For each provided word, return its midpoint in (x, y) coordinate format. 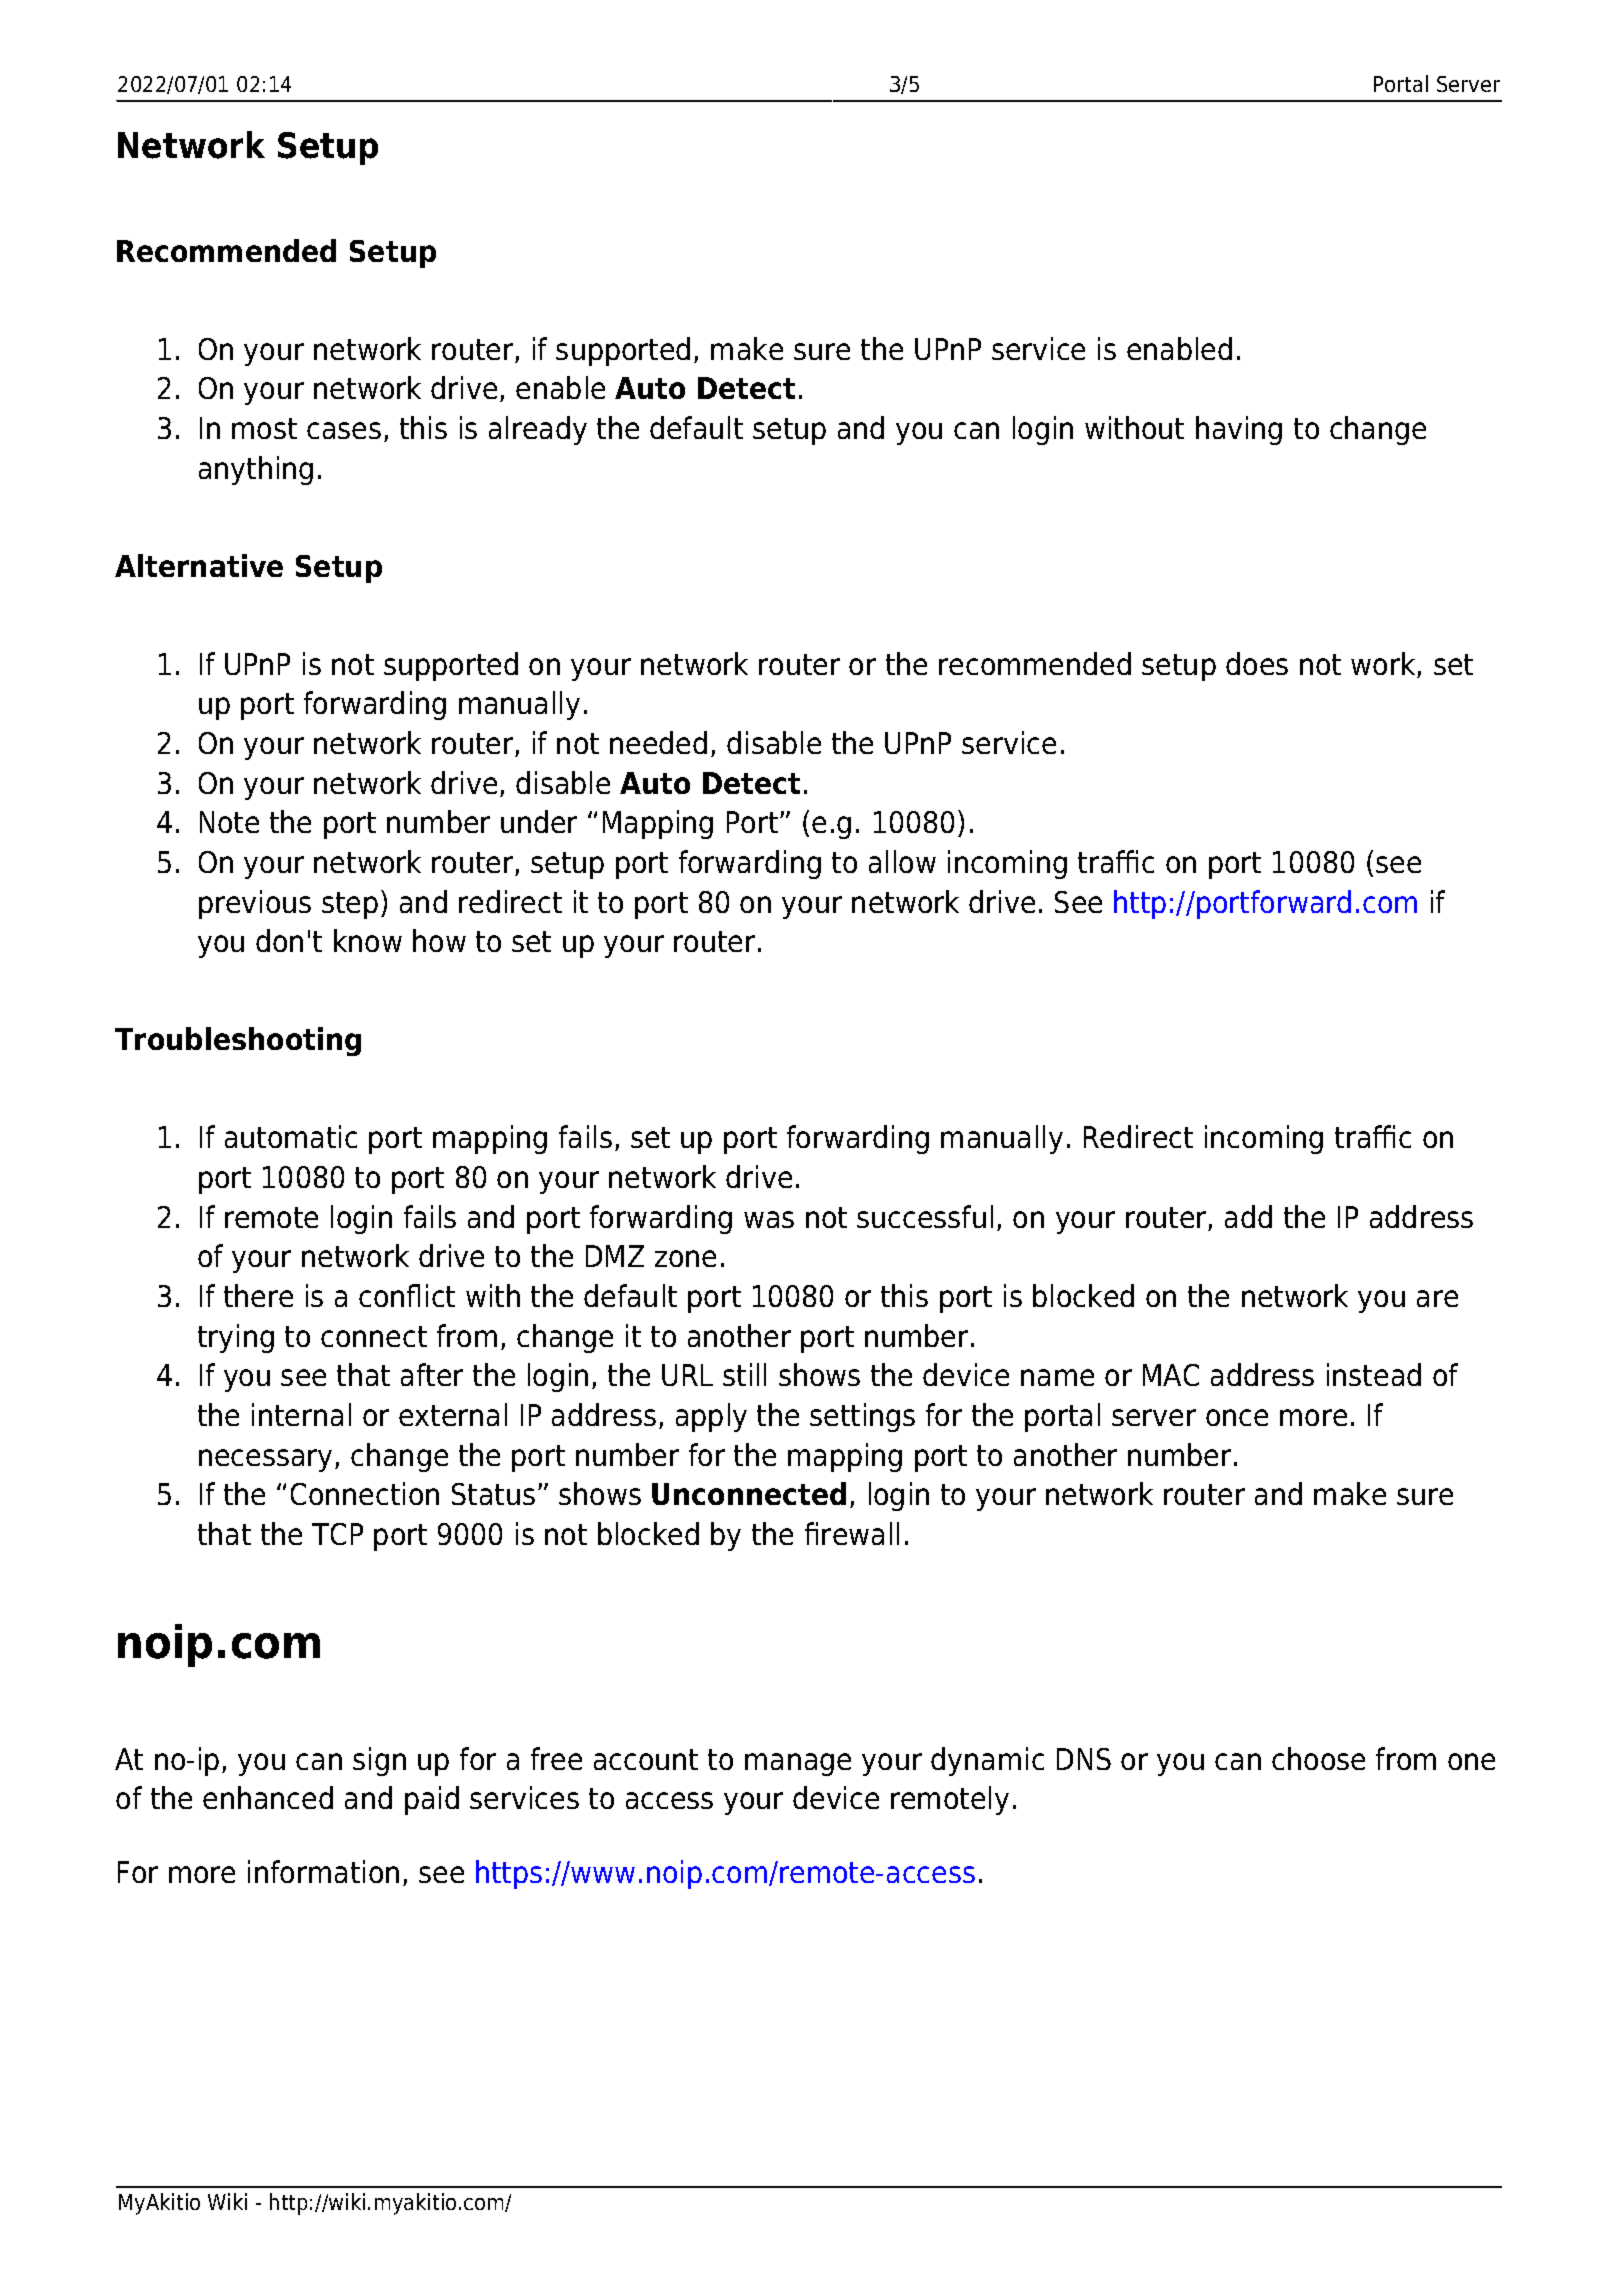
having (1239, 430)
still (744, 1374)
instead (1374, 1374)
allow (902, 861)
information (323, 1871)
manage (798, 1764)
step (350, 905)
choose (1318, 1758)
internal (301, 1414)
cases (344, 430)
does (1257, 663)
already (538, 430)
